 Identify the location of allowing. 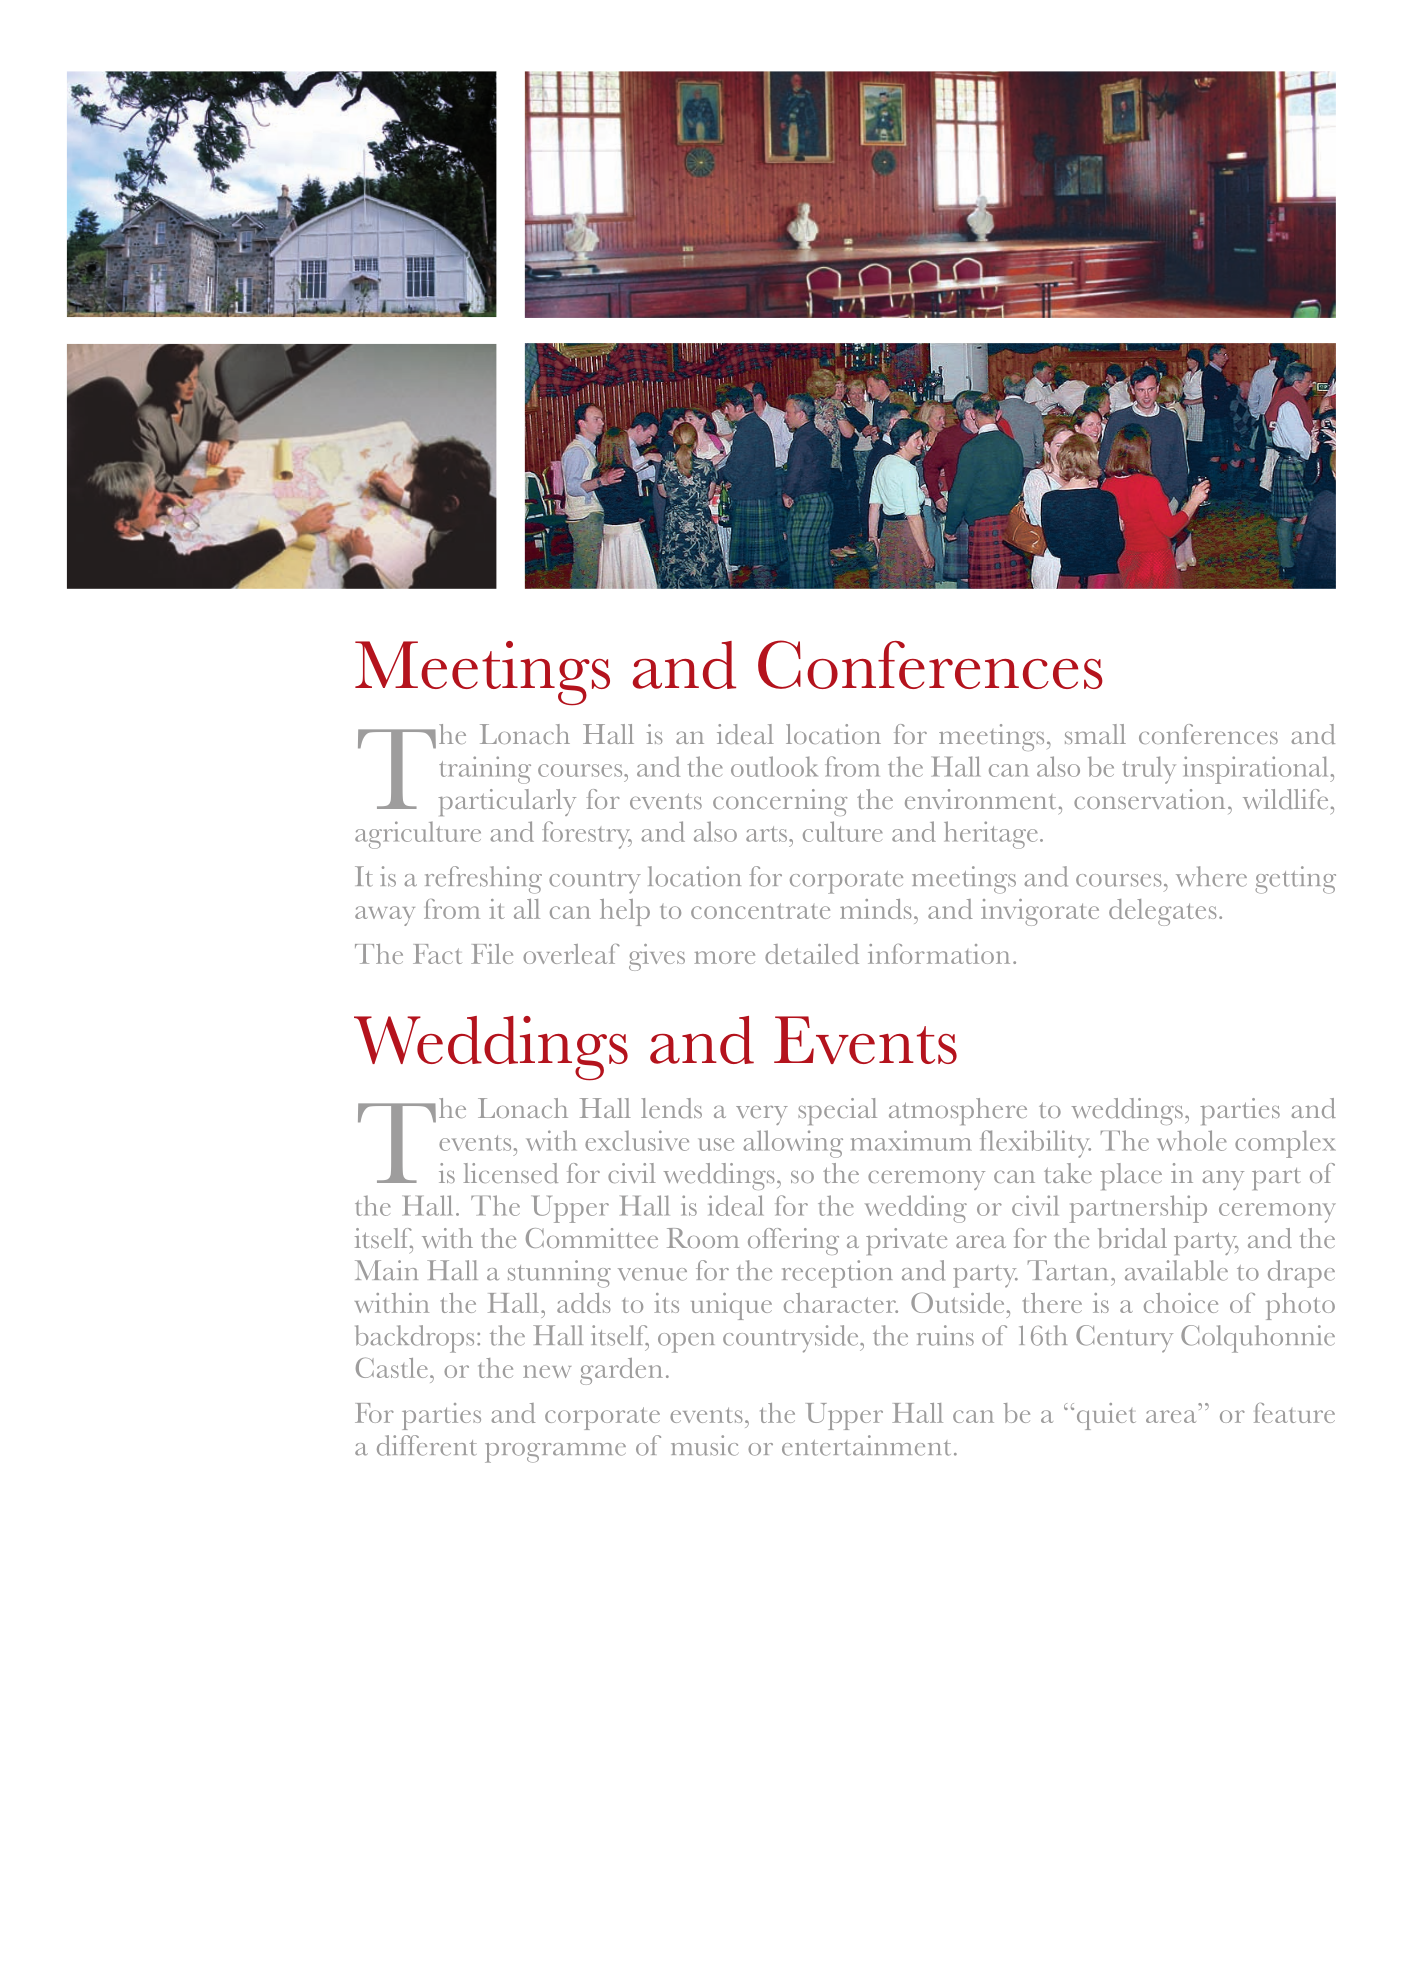
(793, 1144).
